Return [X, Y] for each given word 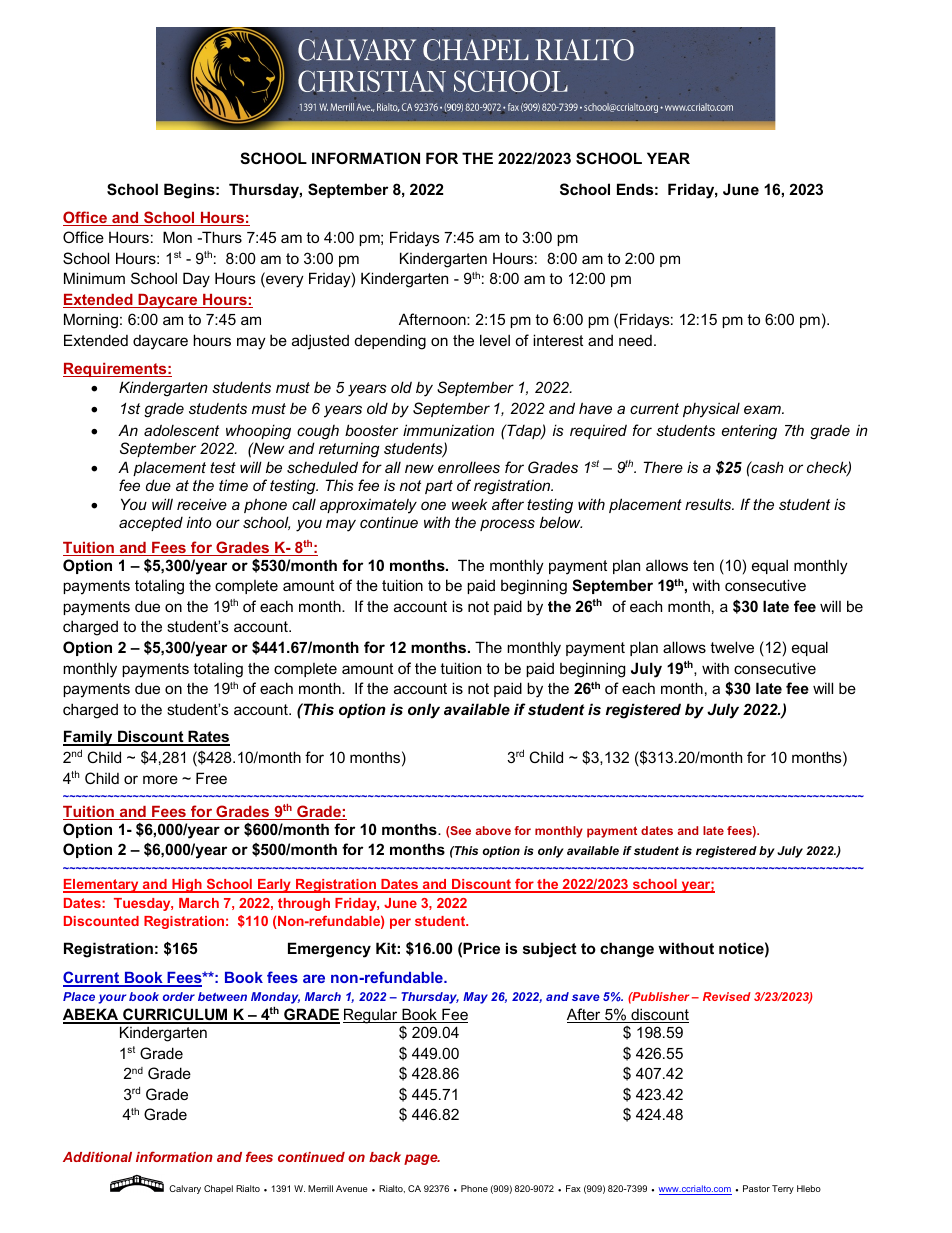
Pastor [756, 1188]
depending [390, 342]
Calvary [185, 1189]
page [422, 1159]
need [635, 340]
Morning [91, 321]
